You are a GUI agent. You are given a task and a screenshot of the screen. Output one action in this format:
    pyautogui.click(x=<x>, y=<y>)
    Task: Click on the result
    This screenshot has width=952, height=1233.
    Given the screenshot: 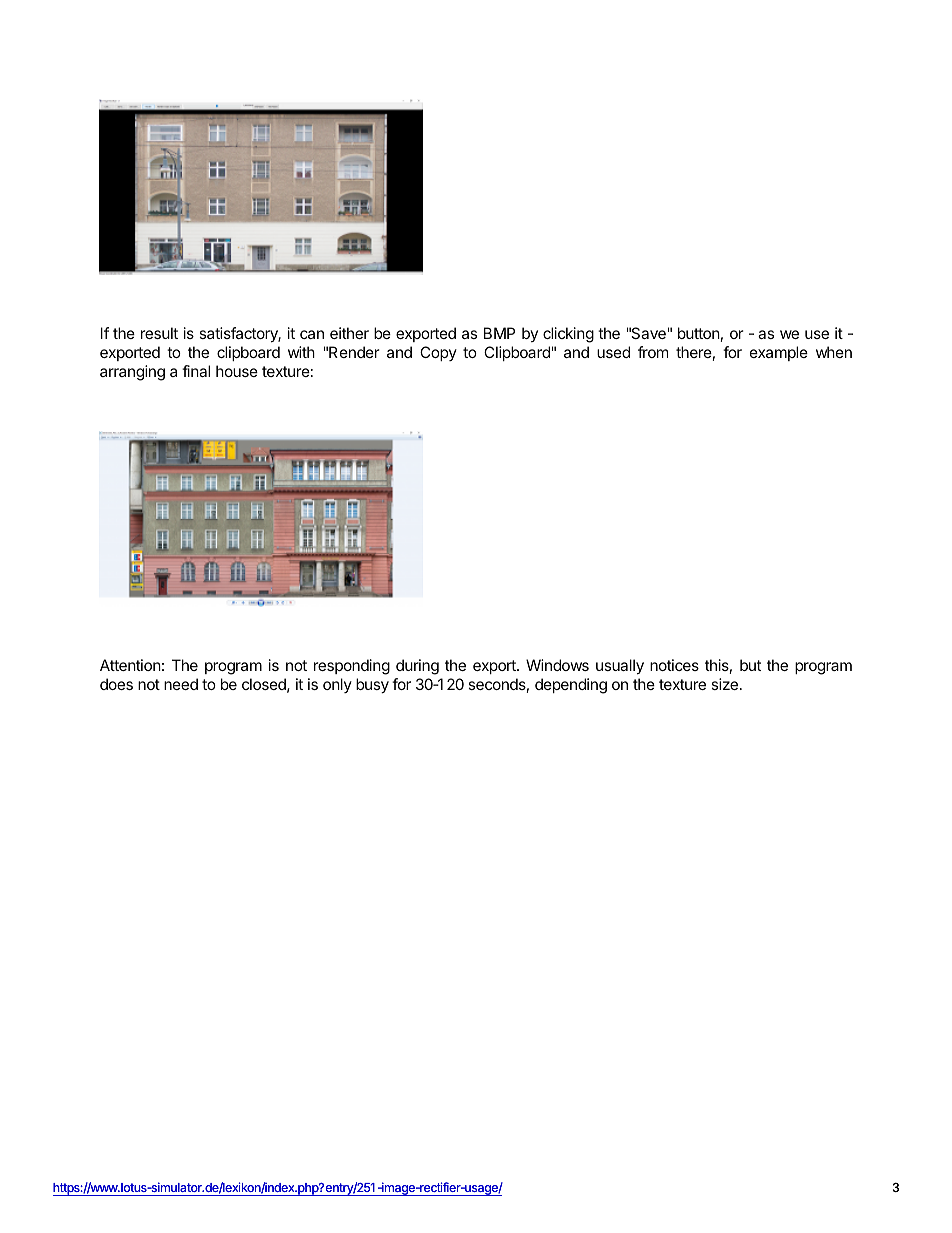 What is the action you would take?
    pyautogui.click(x=159, y=333)
